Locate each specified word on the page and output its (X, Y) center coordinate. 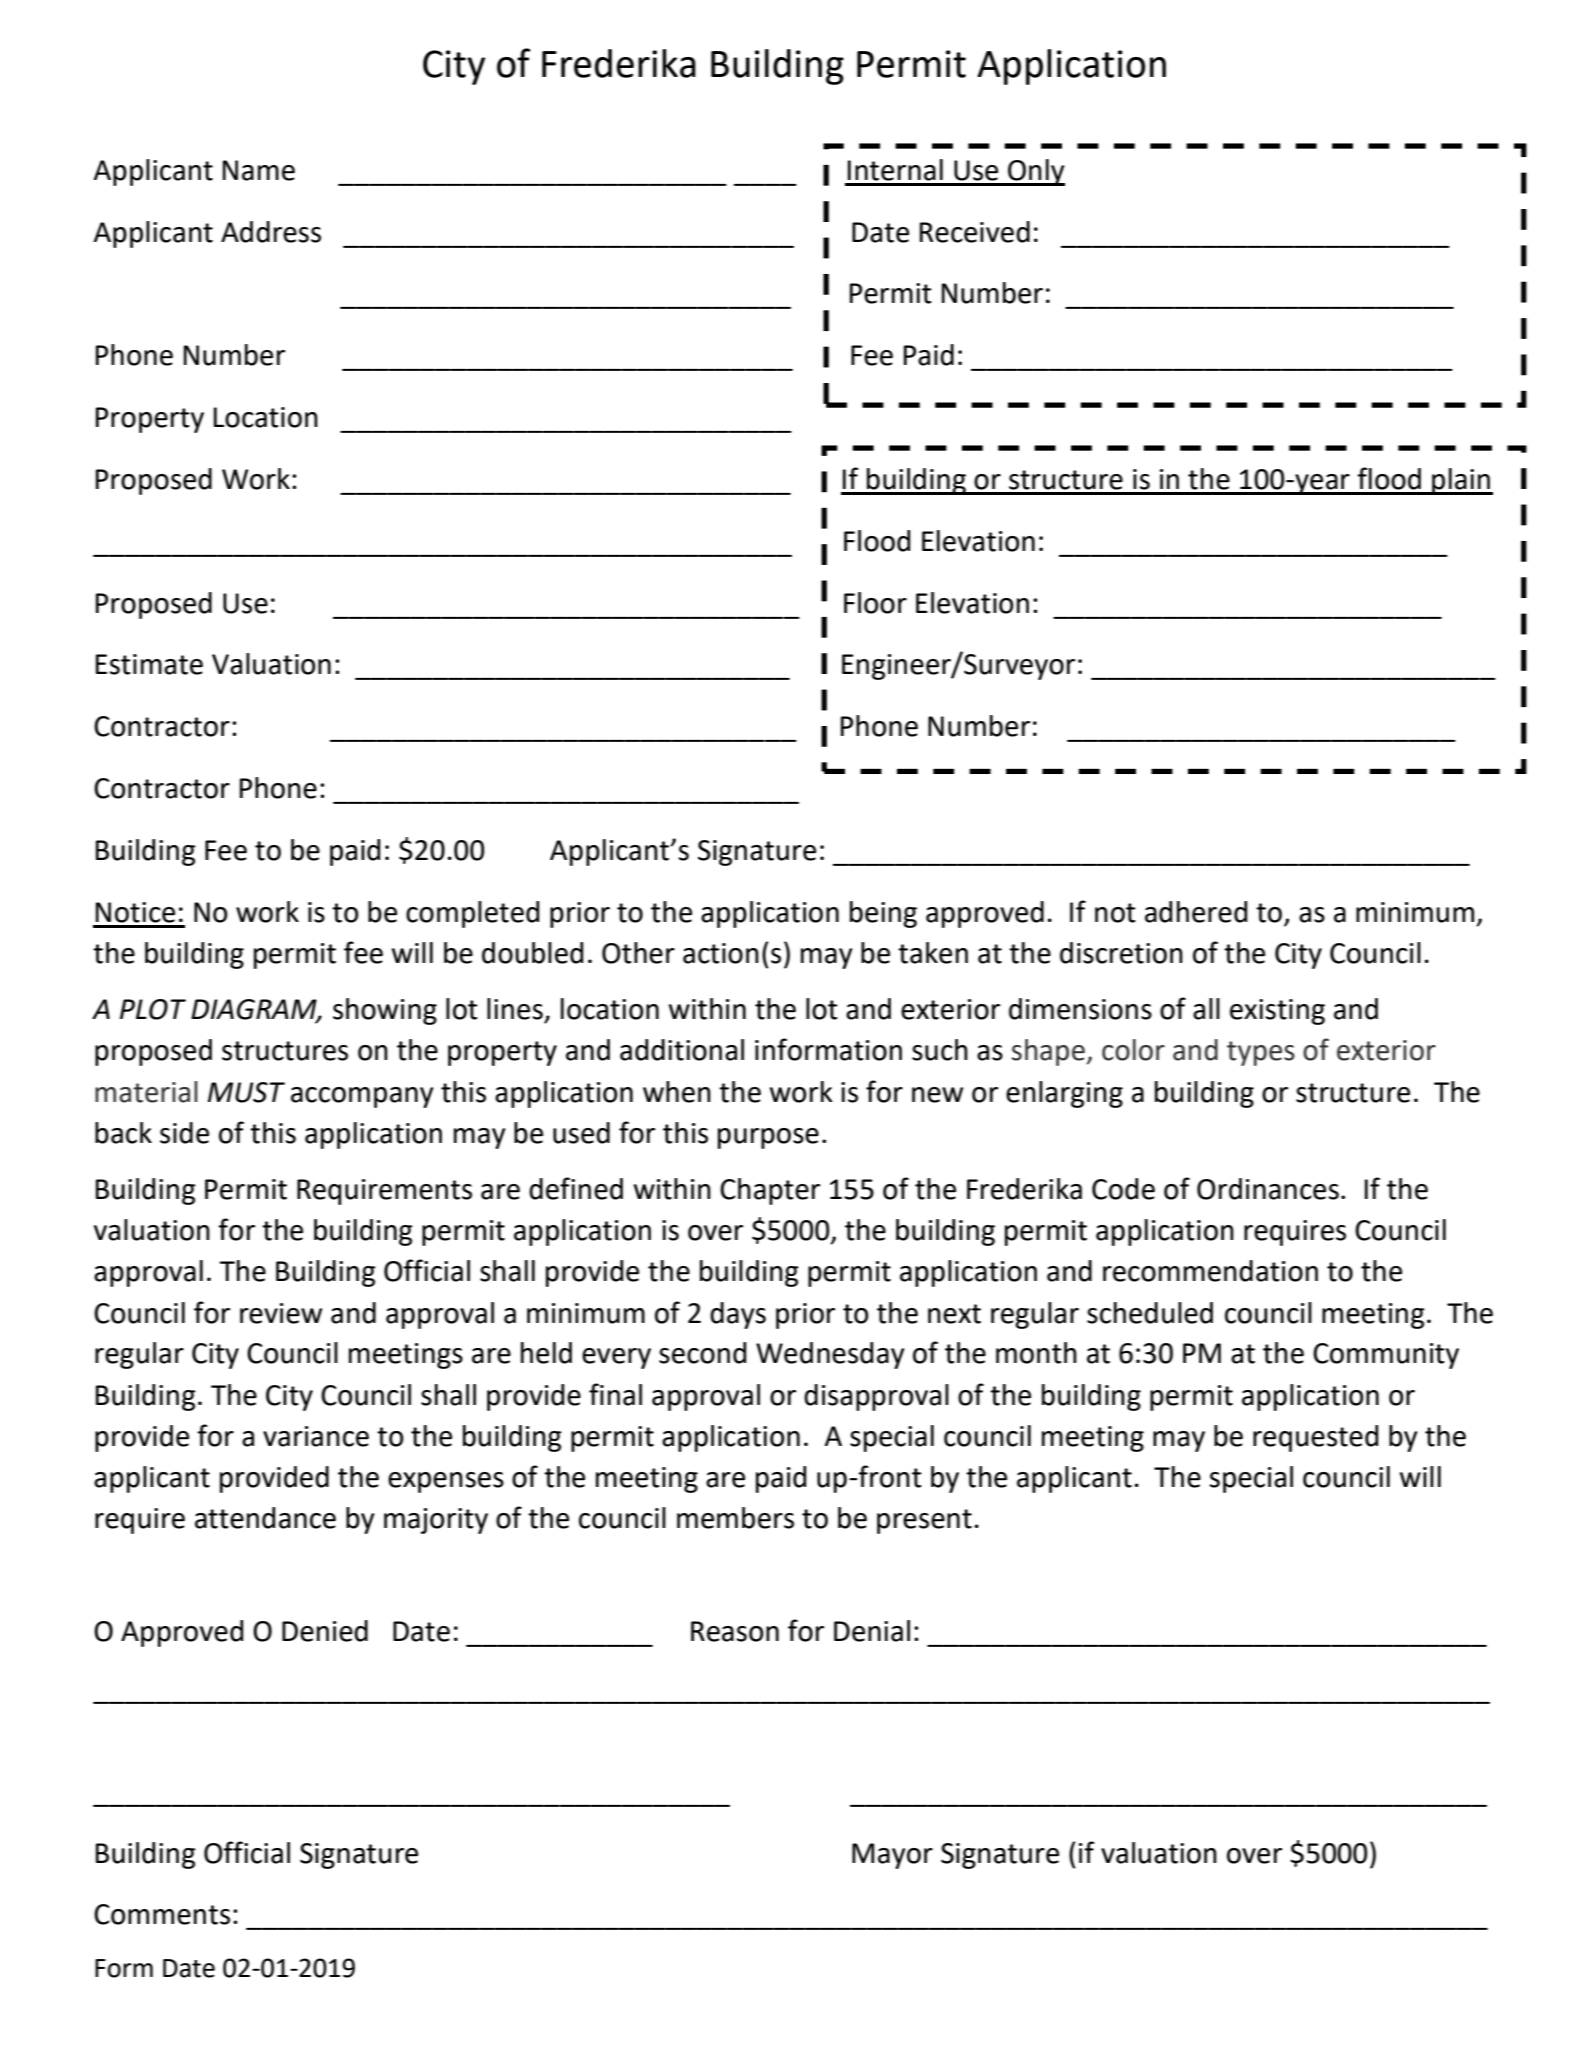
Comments (162, 1914)
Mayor (892, 1856)
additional (682, 1050)
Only (1035, 172)
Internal (895, 170)
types (1261, 1053)
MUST (246, 1092)
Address (271, 232)
